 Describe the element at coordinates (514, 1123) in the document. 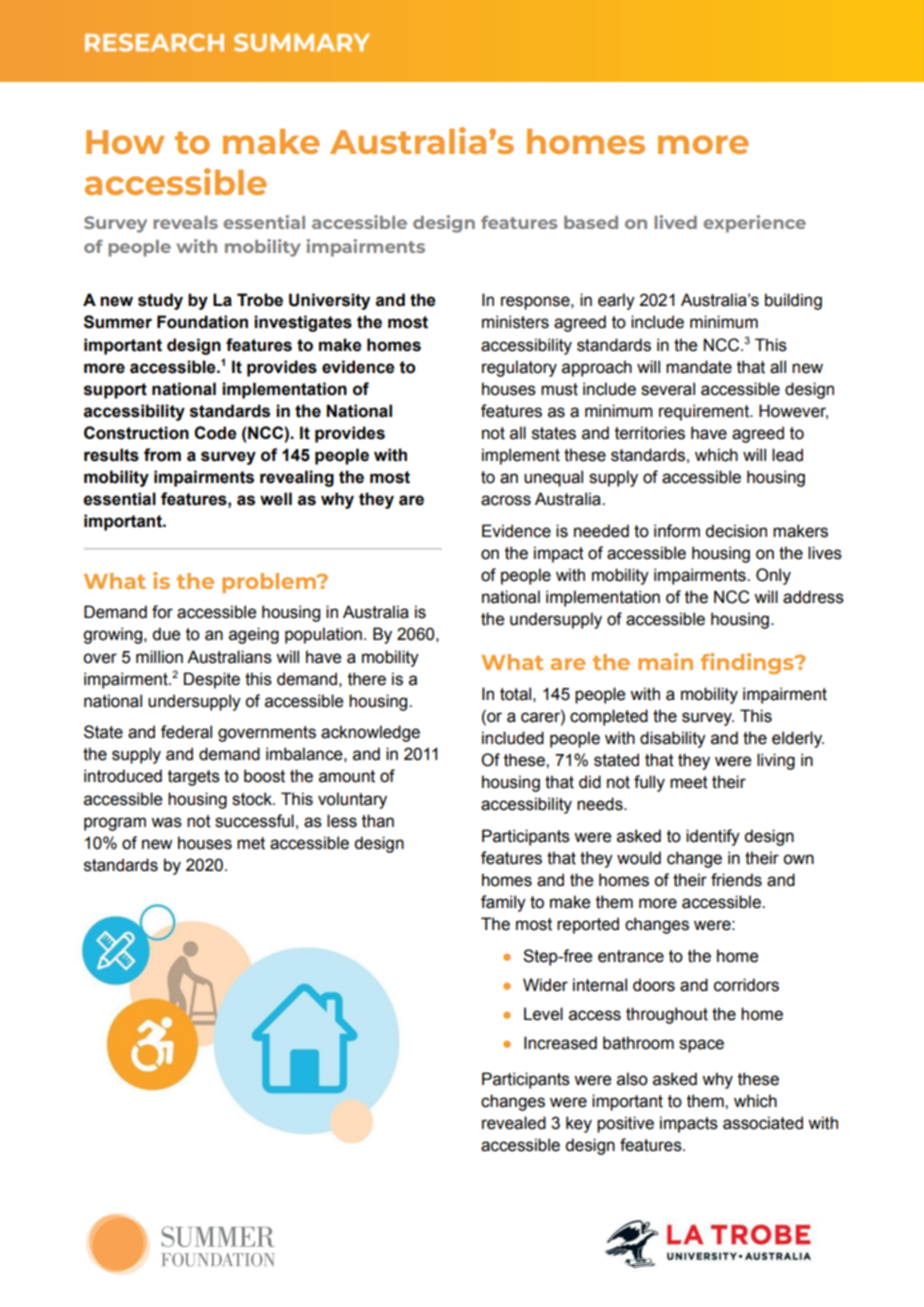

I see `revealed` at that location.
